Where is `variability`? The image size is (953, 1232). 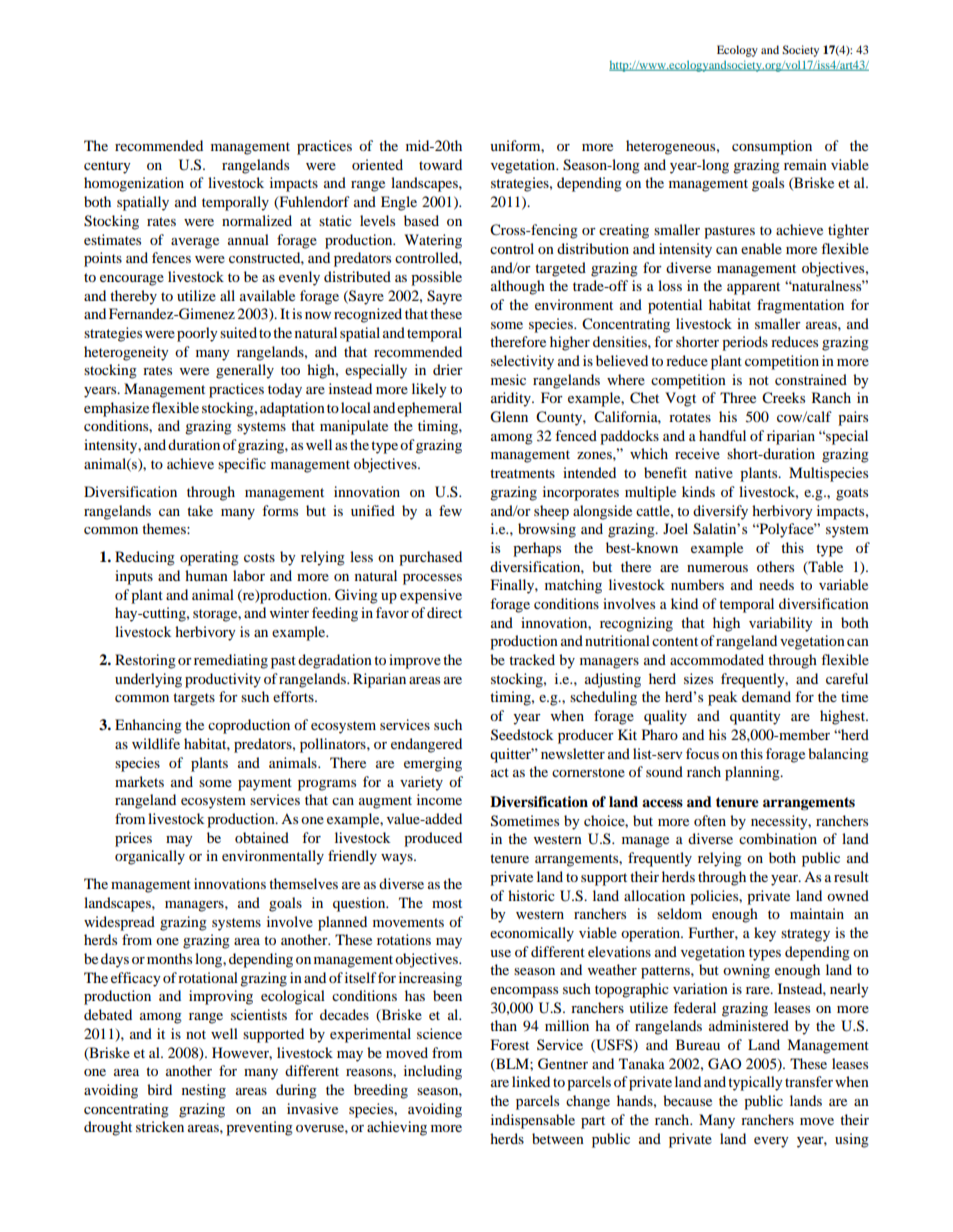
variability is located at coordinates (781, 624).
